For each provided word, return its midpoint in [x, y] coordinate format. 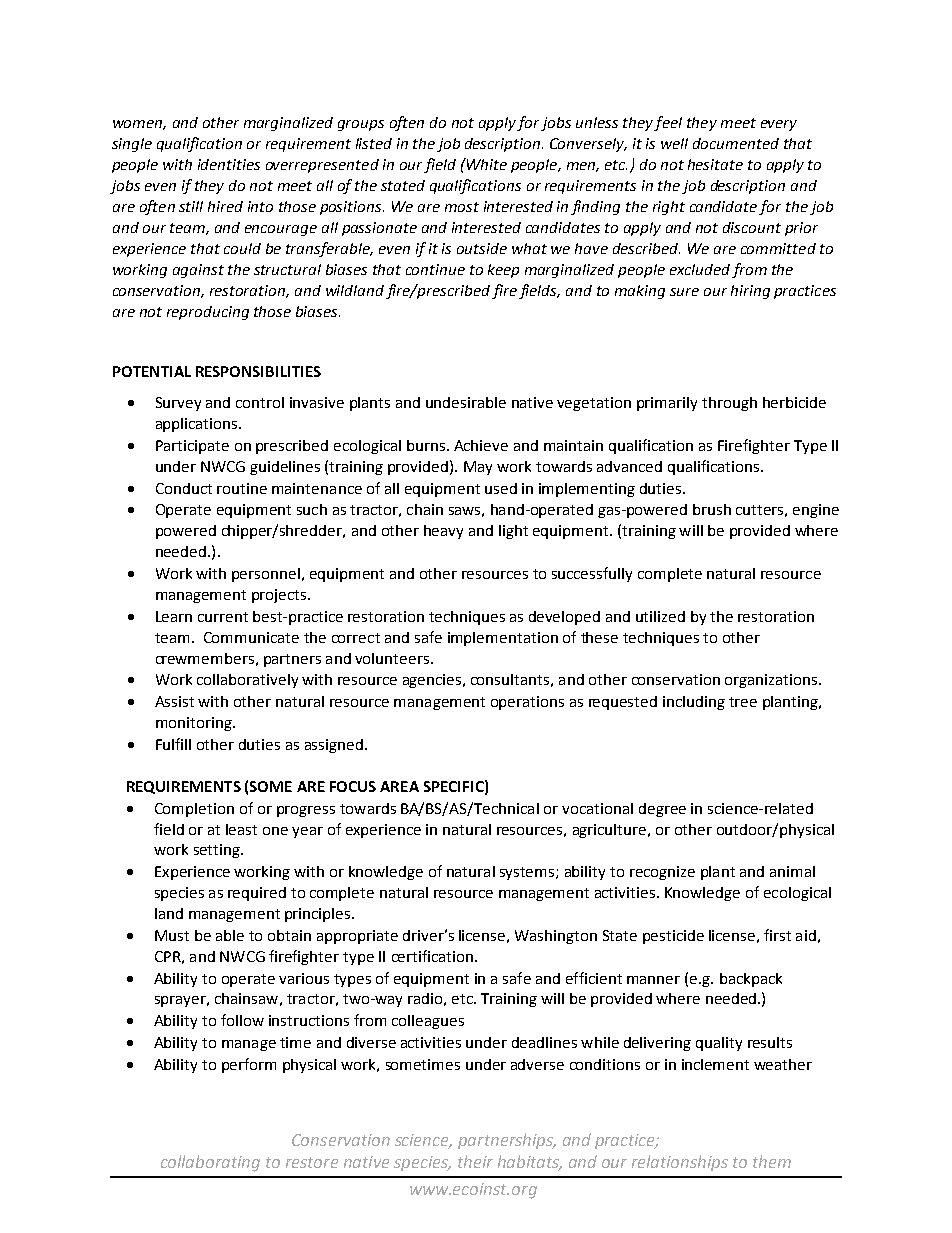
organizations [772, 681]
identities [229, 164]
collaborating [210, 1163]
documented [736, 143]
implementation [503, 639]
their [475, 1161]
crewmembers [205, 658]
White [486, 164]
